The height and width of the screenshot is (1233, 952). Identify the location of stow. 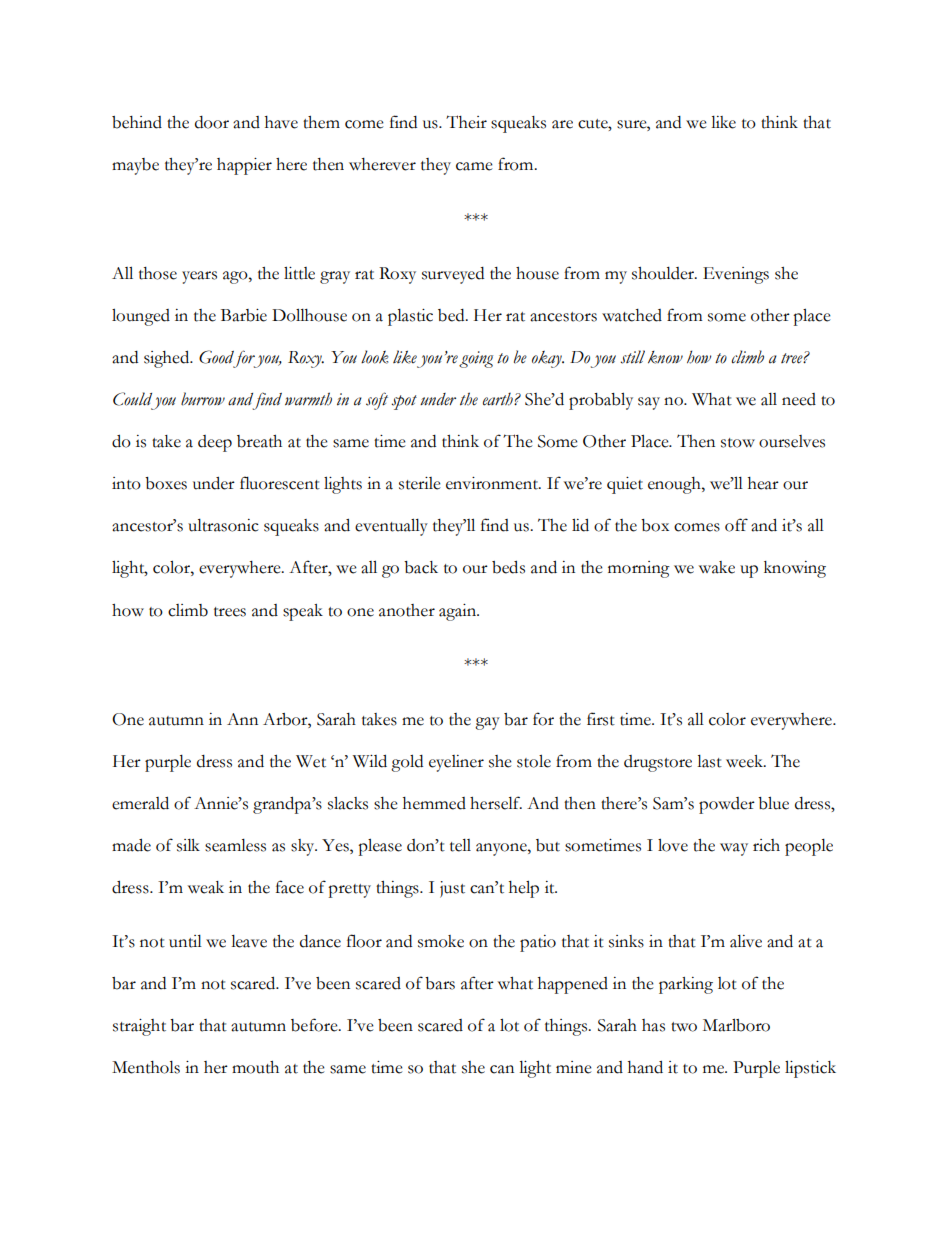
(738, 443).
